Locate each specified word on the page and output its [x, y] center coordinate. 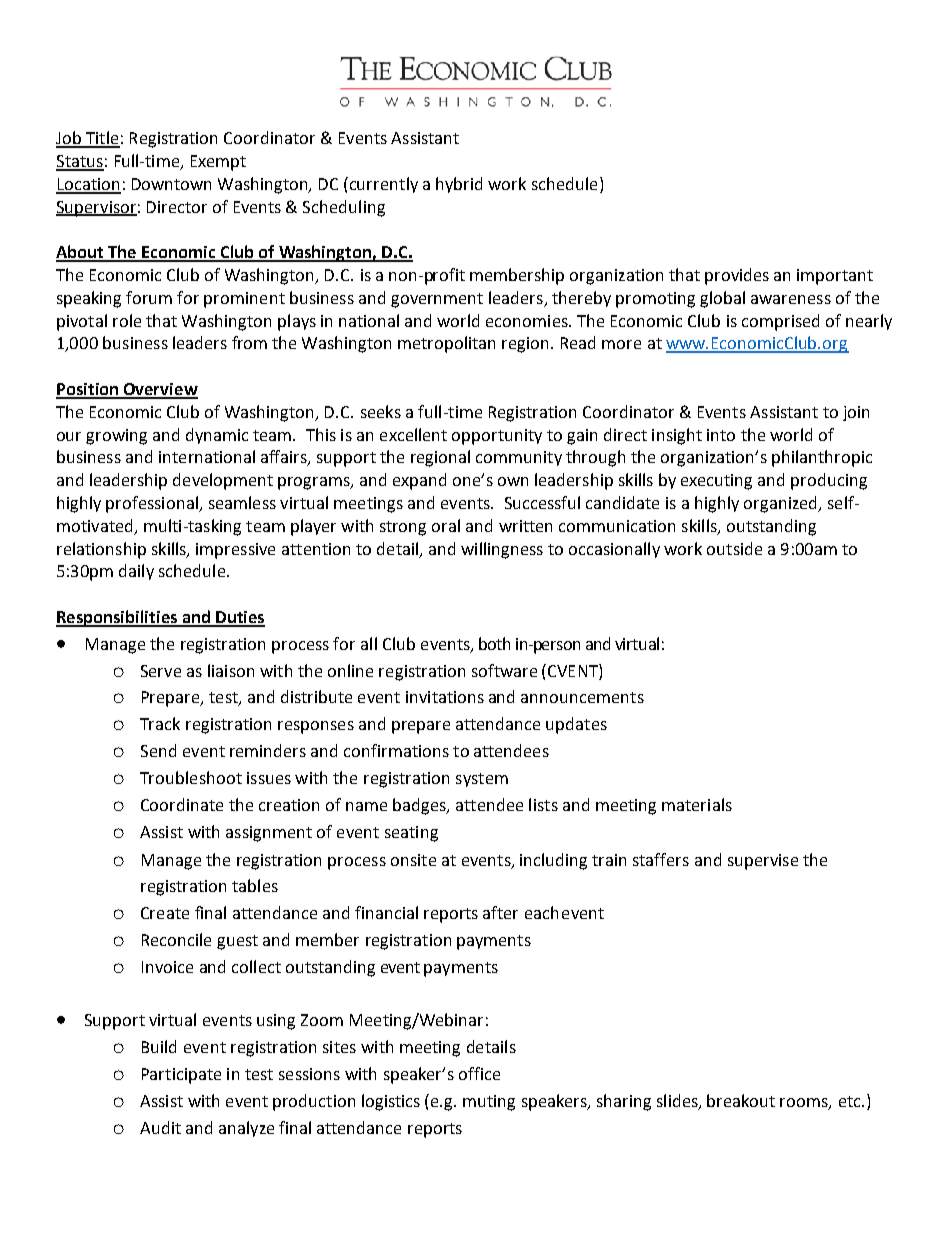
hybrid [459, 185]
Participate [181, 1076]
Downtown [171, 184]
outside [734, 548]
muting [489, 1103]
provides [737, 276]
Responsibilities [117, 618]
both [494, 643]
